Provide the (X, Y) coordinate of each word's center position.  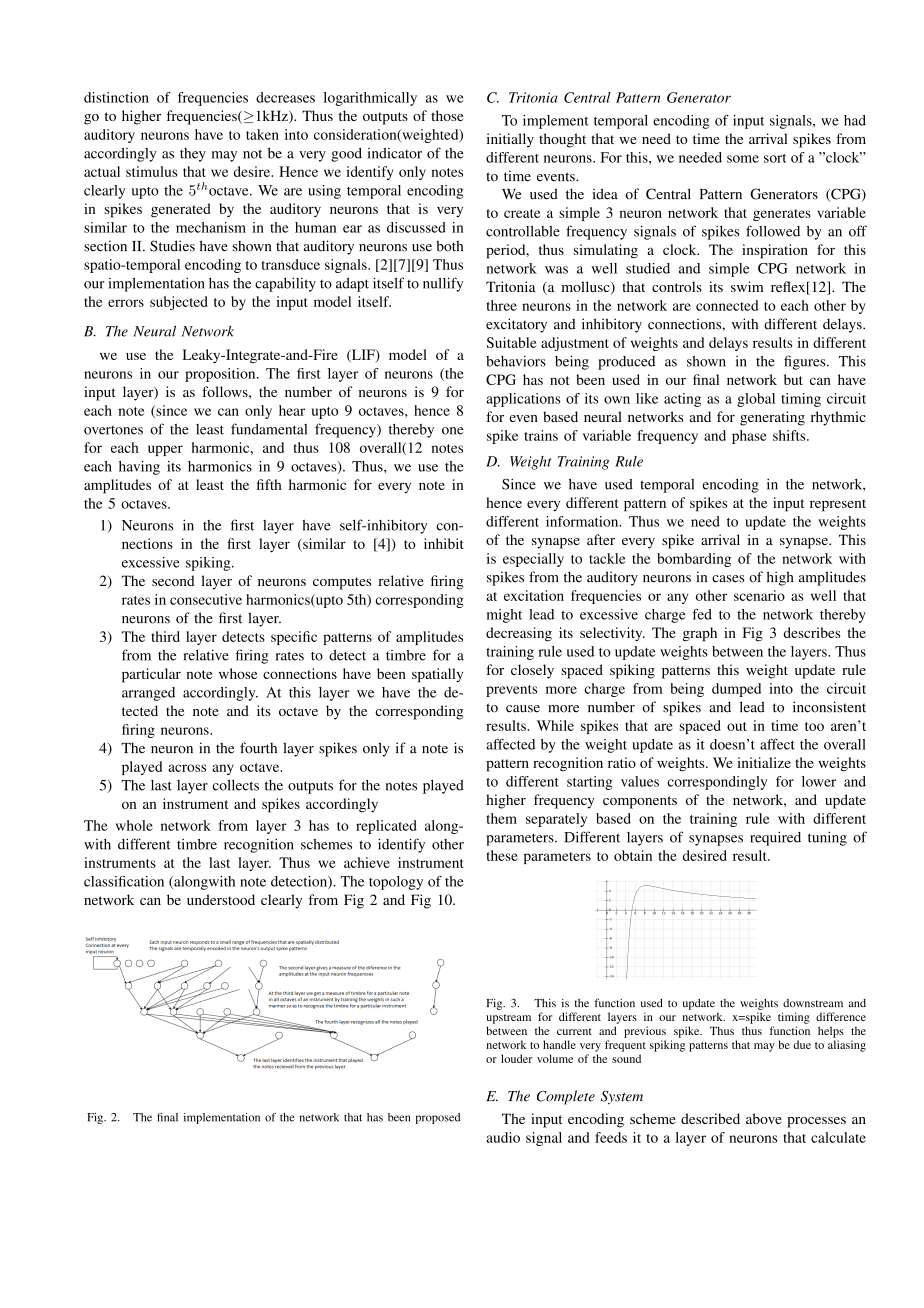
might (504, 616)
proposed (438, 1118)
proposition (221, 375)
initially (510, 140)
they (193, 155)
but (793, 379)
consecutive (206, 599)
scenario (759, 595)
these (502, 855)
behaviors (516, 361)
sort (775, 158)
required (775, 838)
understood (221, 899)
